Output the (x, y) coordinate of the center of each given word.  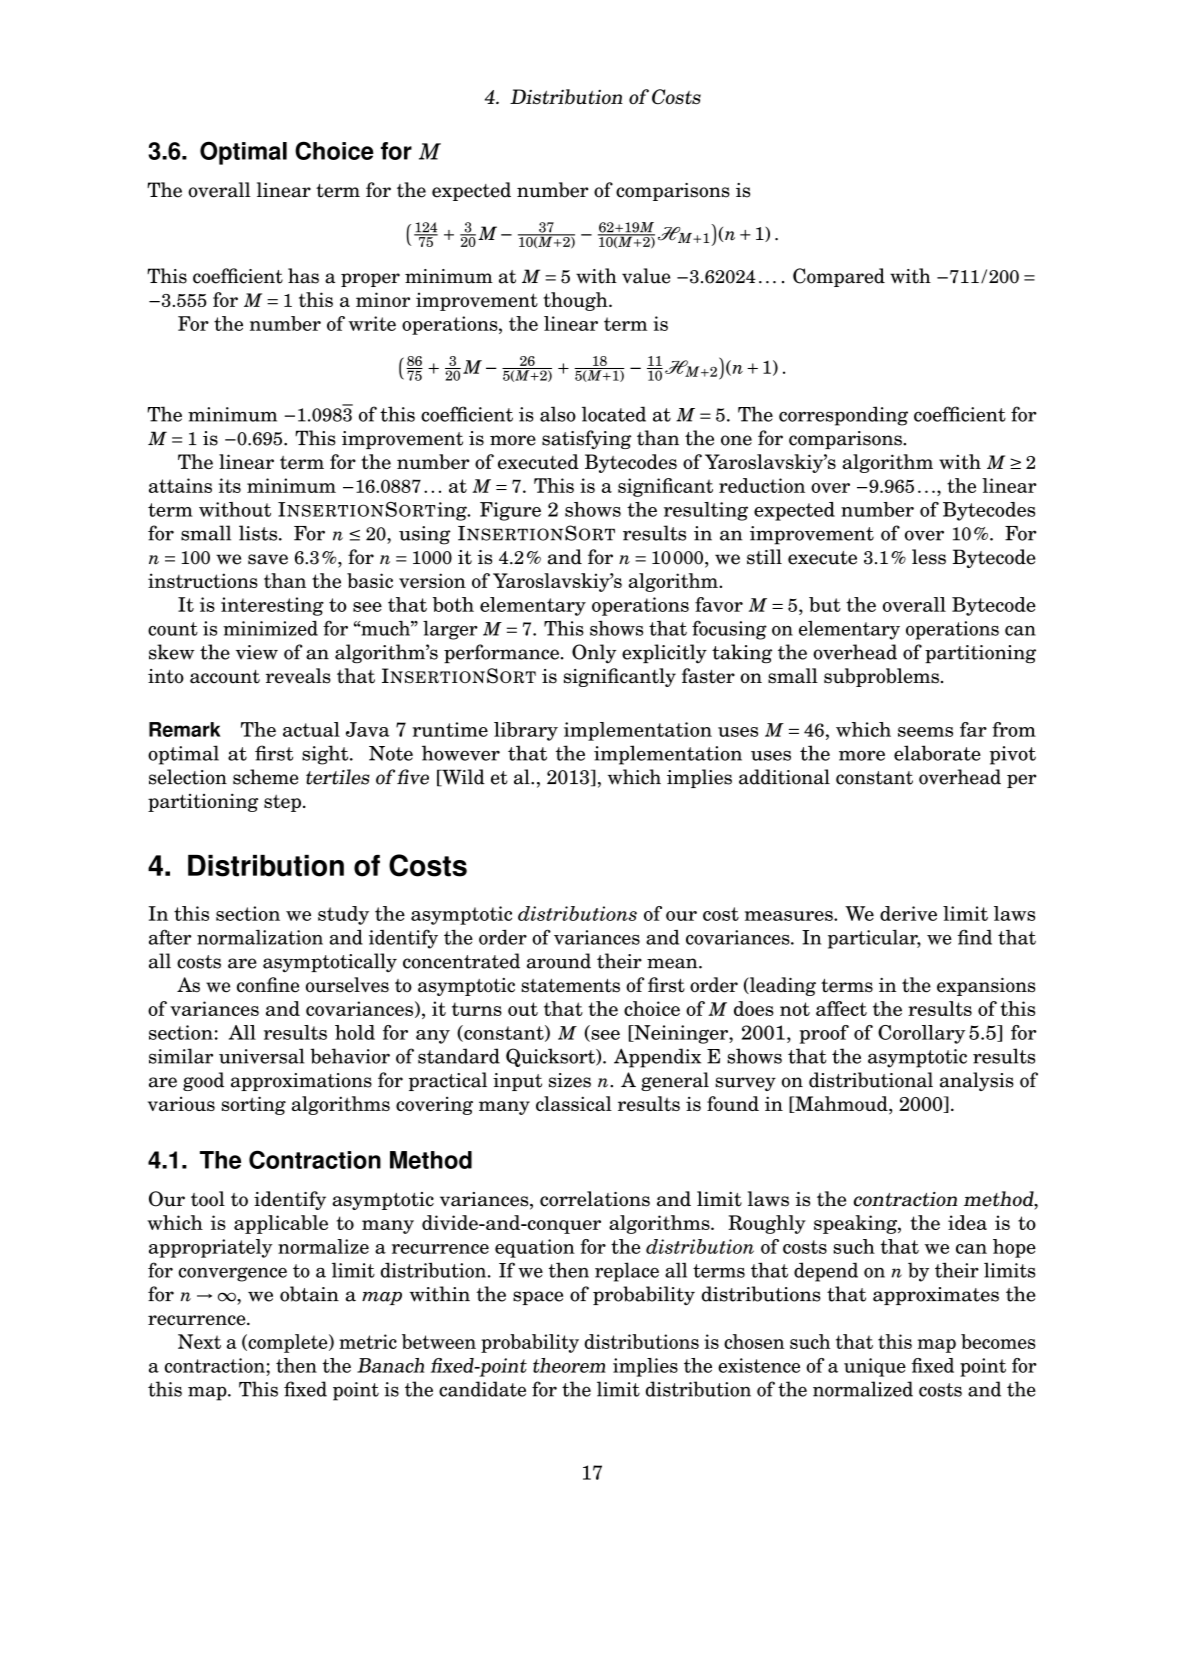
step (282, 803)
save (268, 559)
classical (574, 1103)
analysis (977, 1081)
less (929, 557)
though (576, 301)
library (526, 731)
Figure (510, 511)
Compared (839, 277)
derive (908, 913)
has (303, 276)
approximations (301, 1082)
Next (199, 1341)
